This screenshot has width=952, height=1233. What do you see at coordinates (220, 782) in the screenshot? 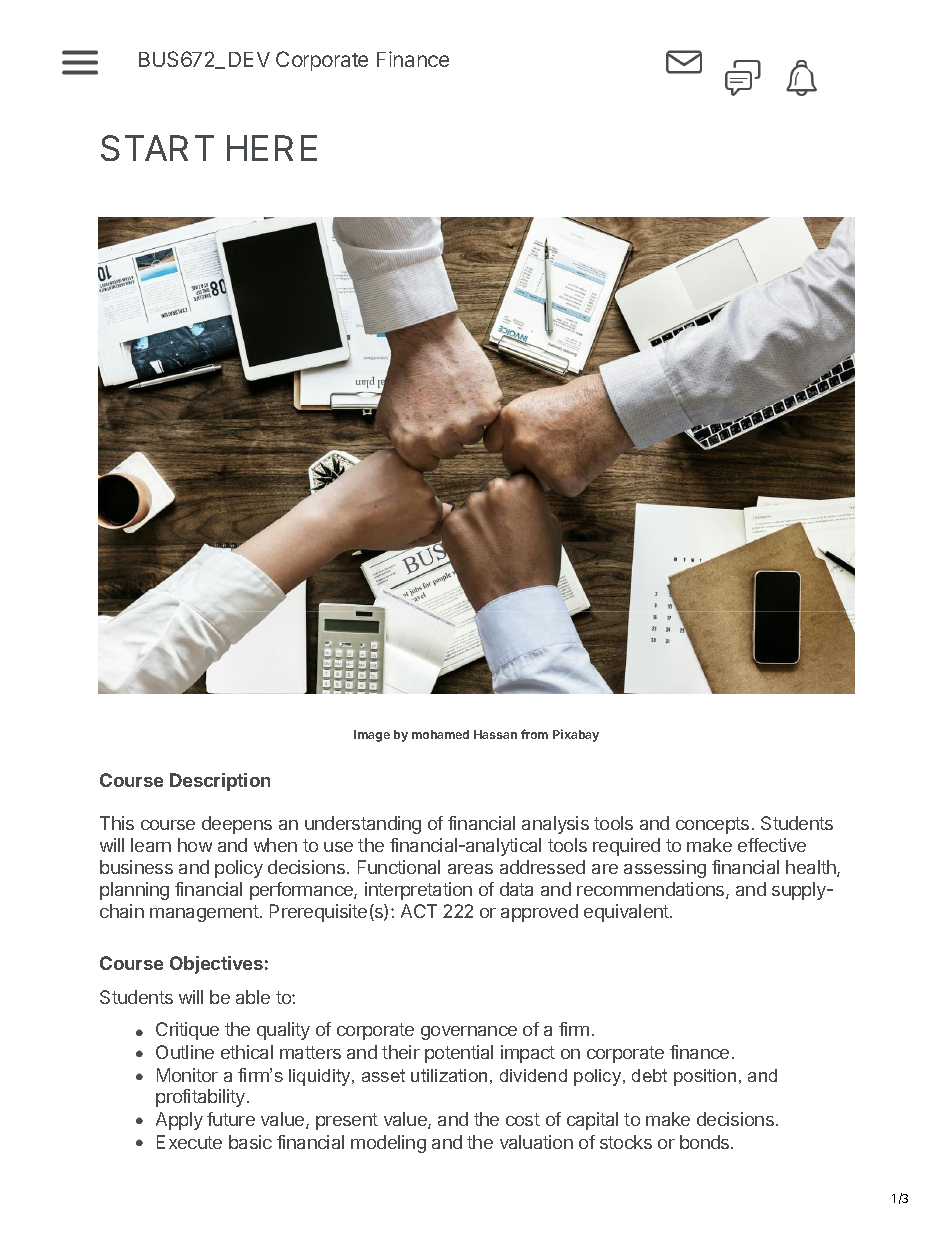
I see `Description` at bounding box center [220, 782].
